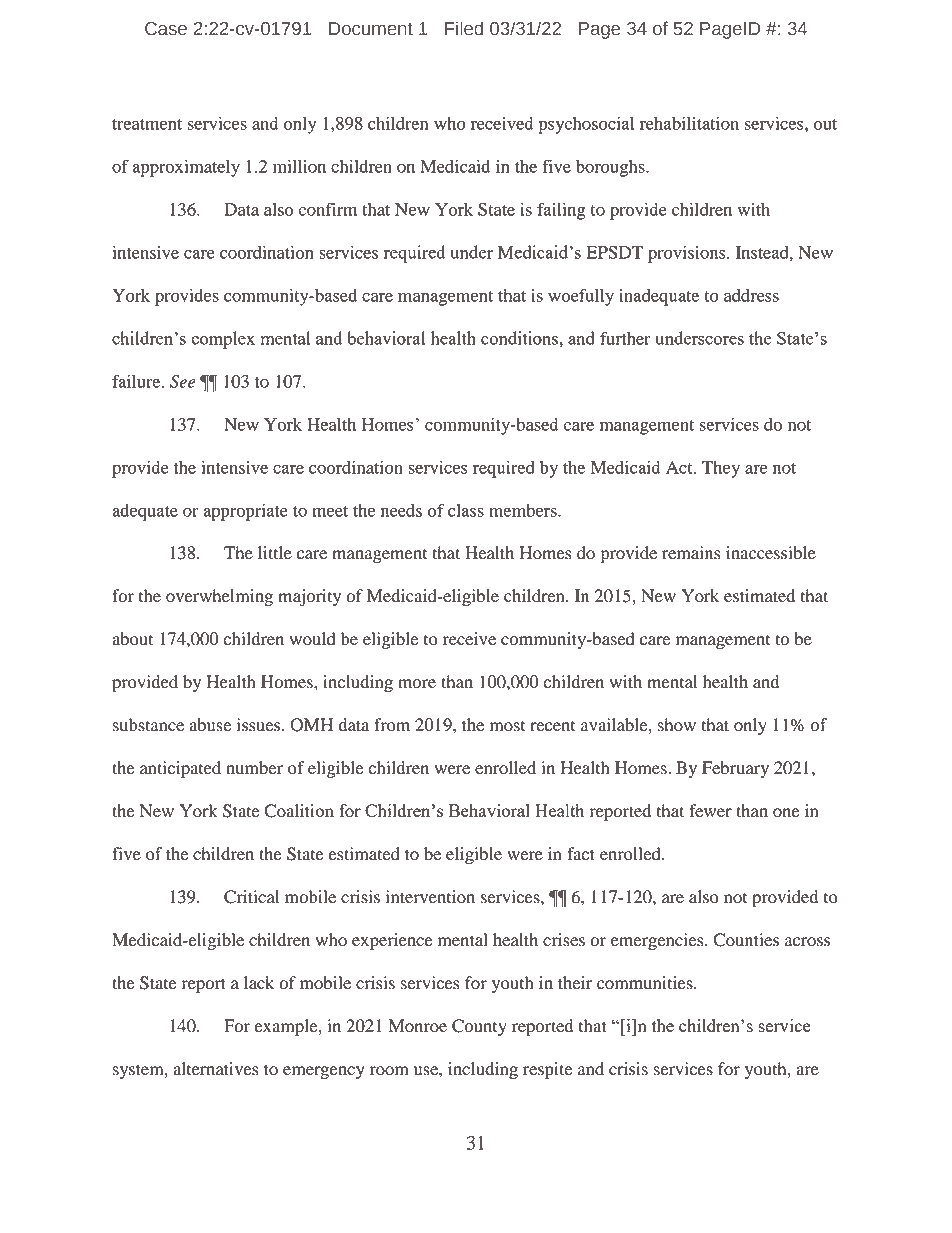 This page has height=1233, width=952. What do you see at coordinates (721, 469) in the page?
I see `They` at bounding box center [721, 469].
